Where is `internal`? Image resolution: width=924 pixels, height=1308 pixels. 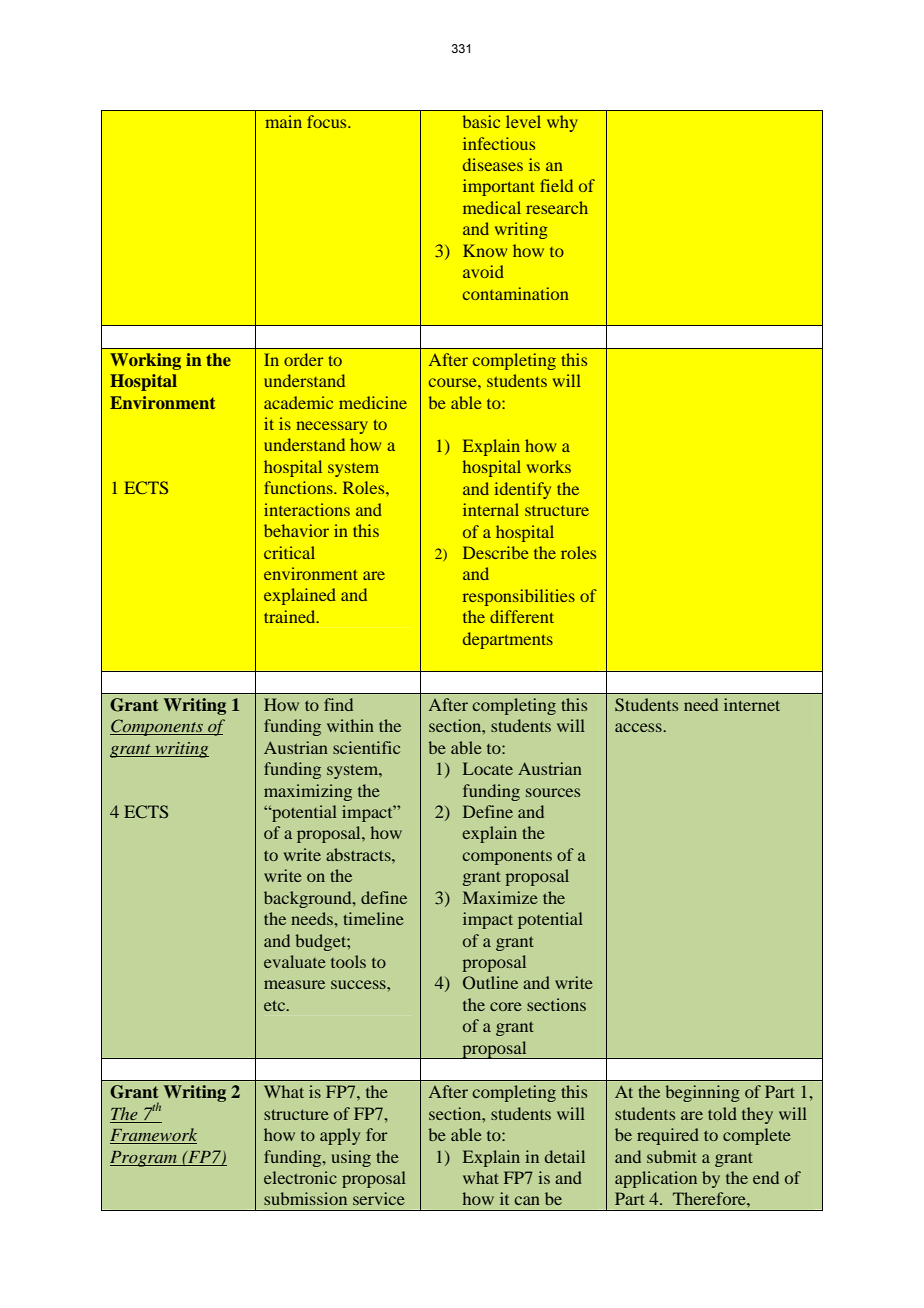 internal is located at coordinates (491, 509).
